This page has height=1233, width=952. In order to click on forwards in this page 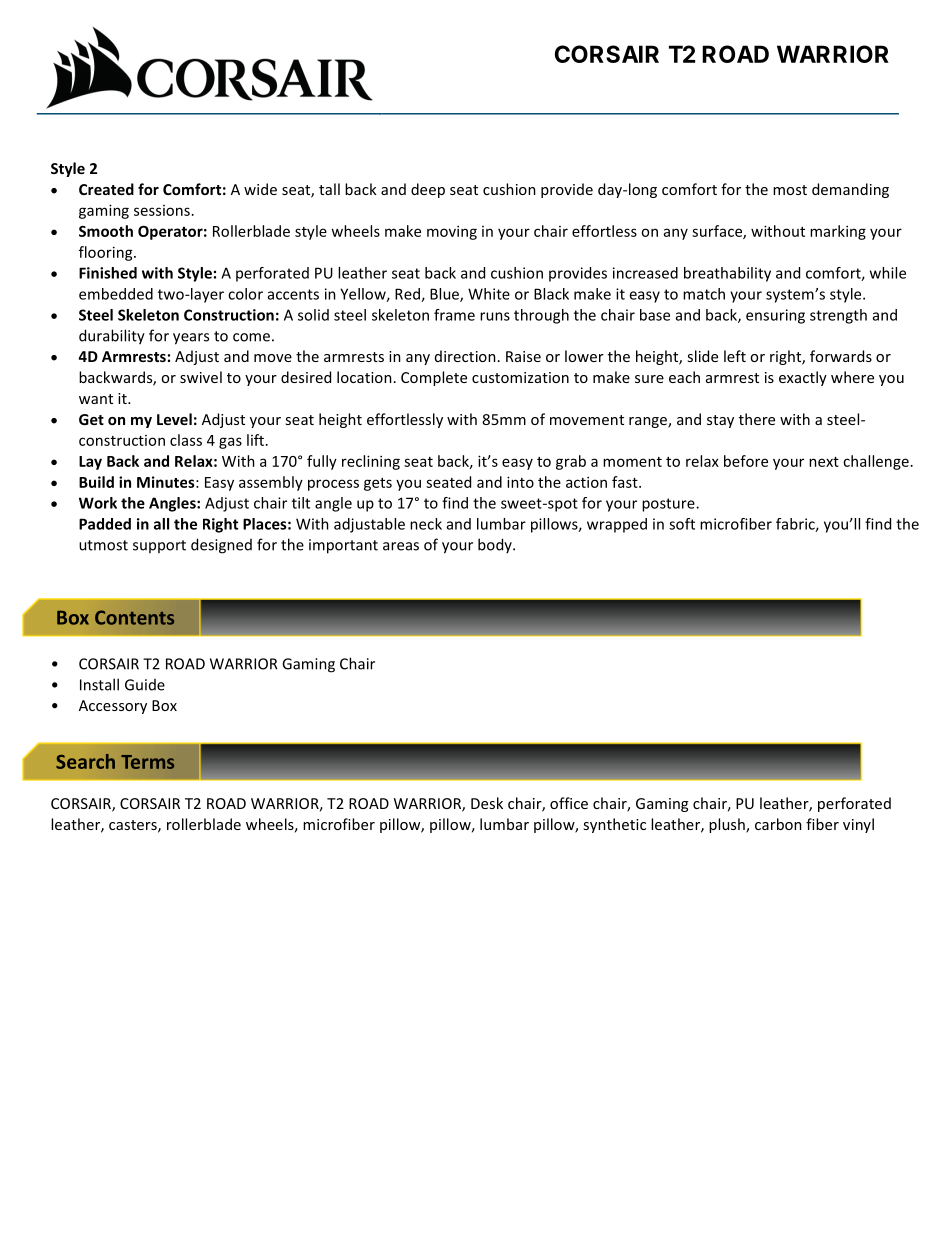, I will do `click(841, 356)`.
